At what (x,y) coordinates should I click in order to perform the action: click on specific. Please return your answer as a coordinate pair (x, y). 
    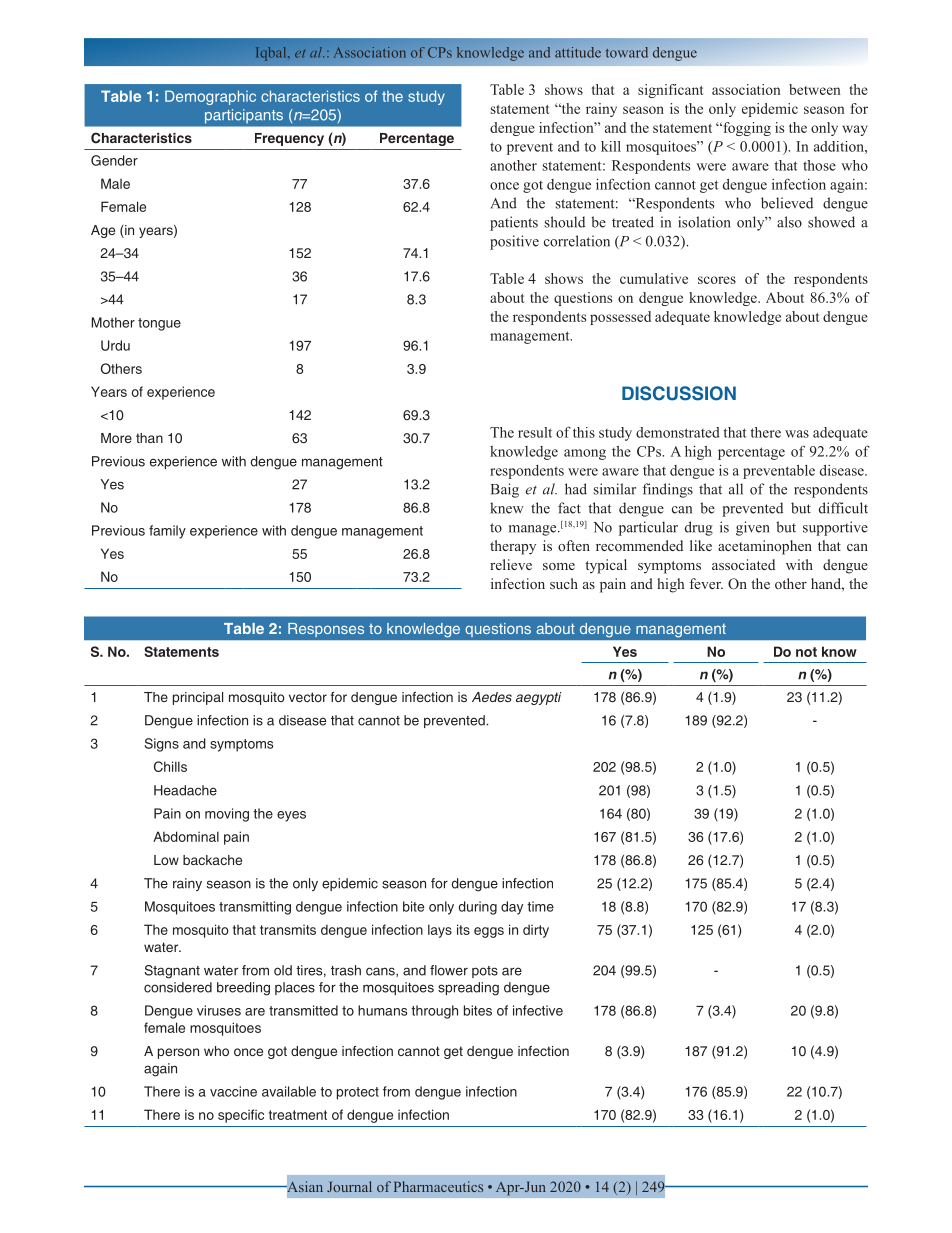
    Looking at the image, I should click on (241, 1116).
